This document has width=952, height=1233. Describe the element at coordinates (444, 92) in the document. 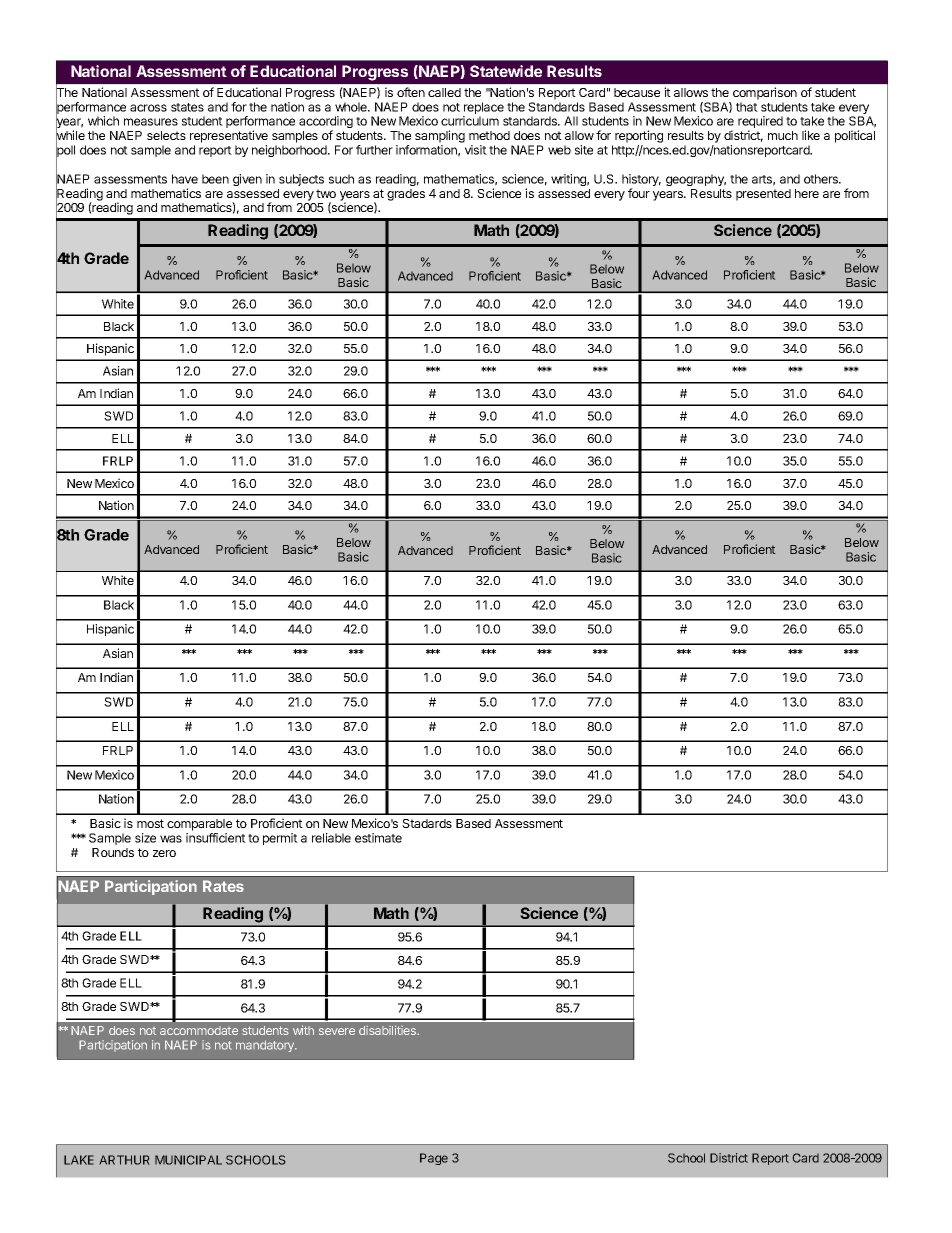

I see `called` at that location.
